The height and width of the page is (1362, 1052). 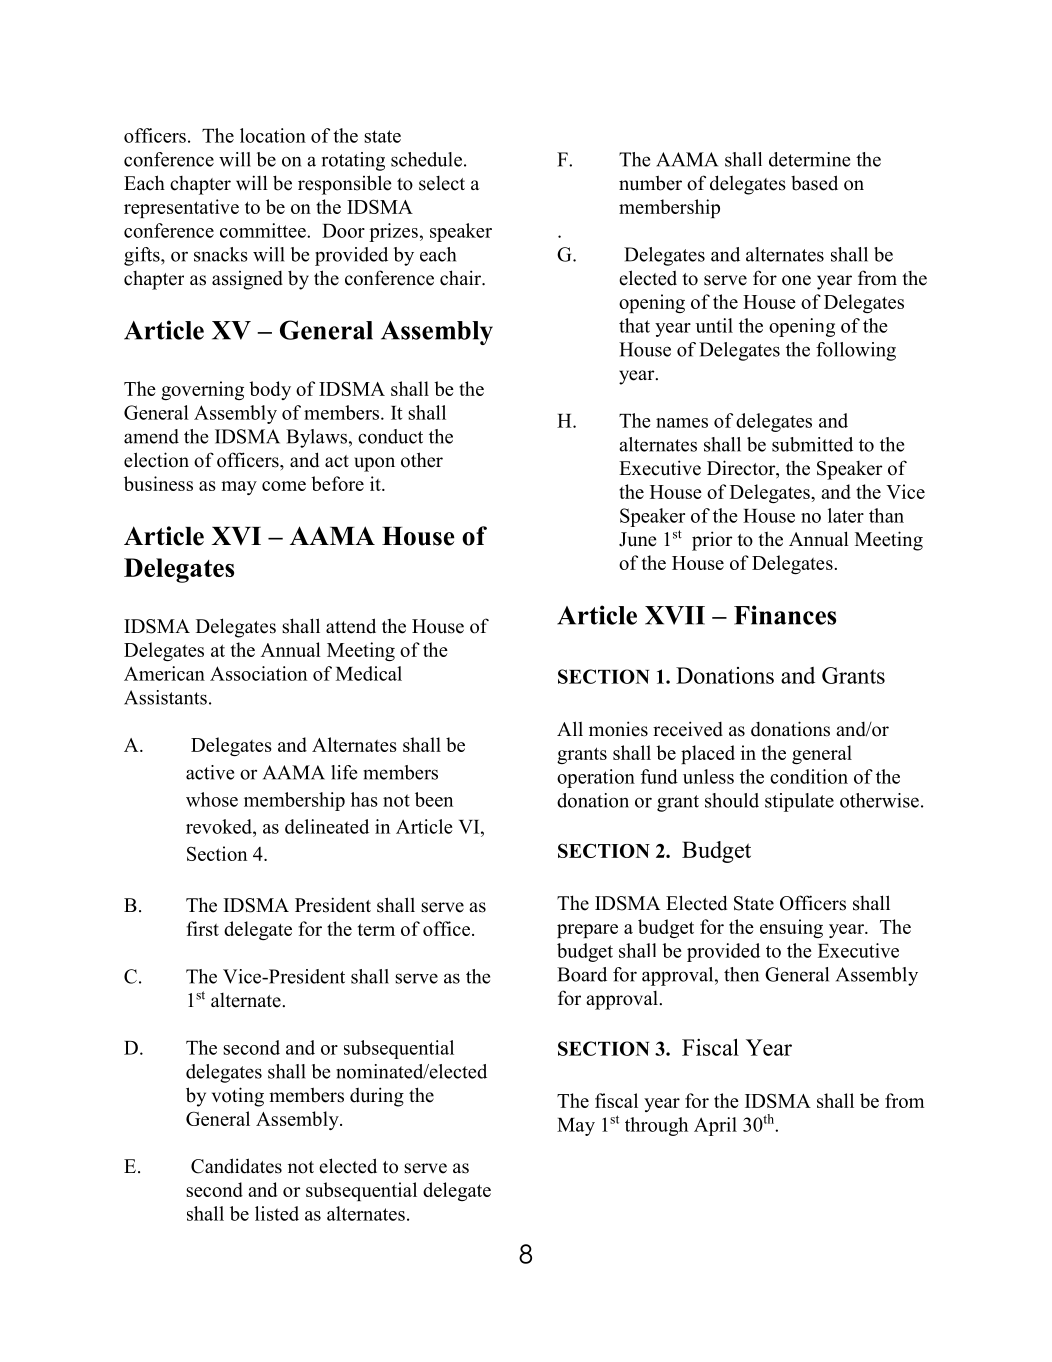 I want to click on Finances, so click(x=785, y=615).
